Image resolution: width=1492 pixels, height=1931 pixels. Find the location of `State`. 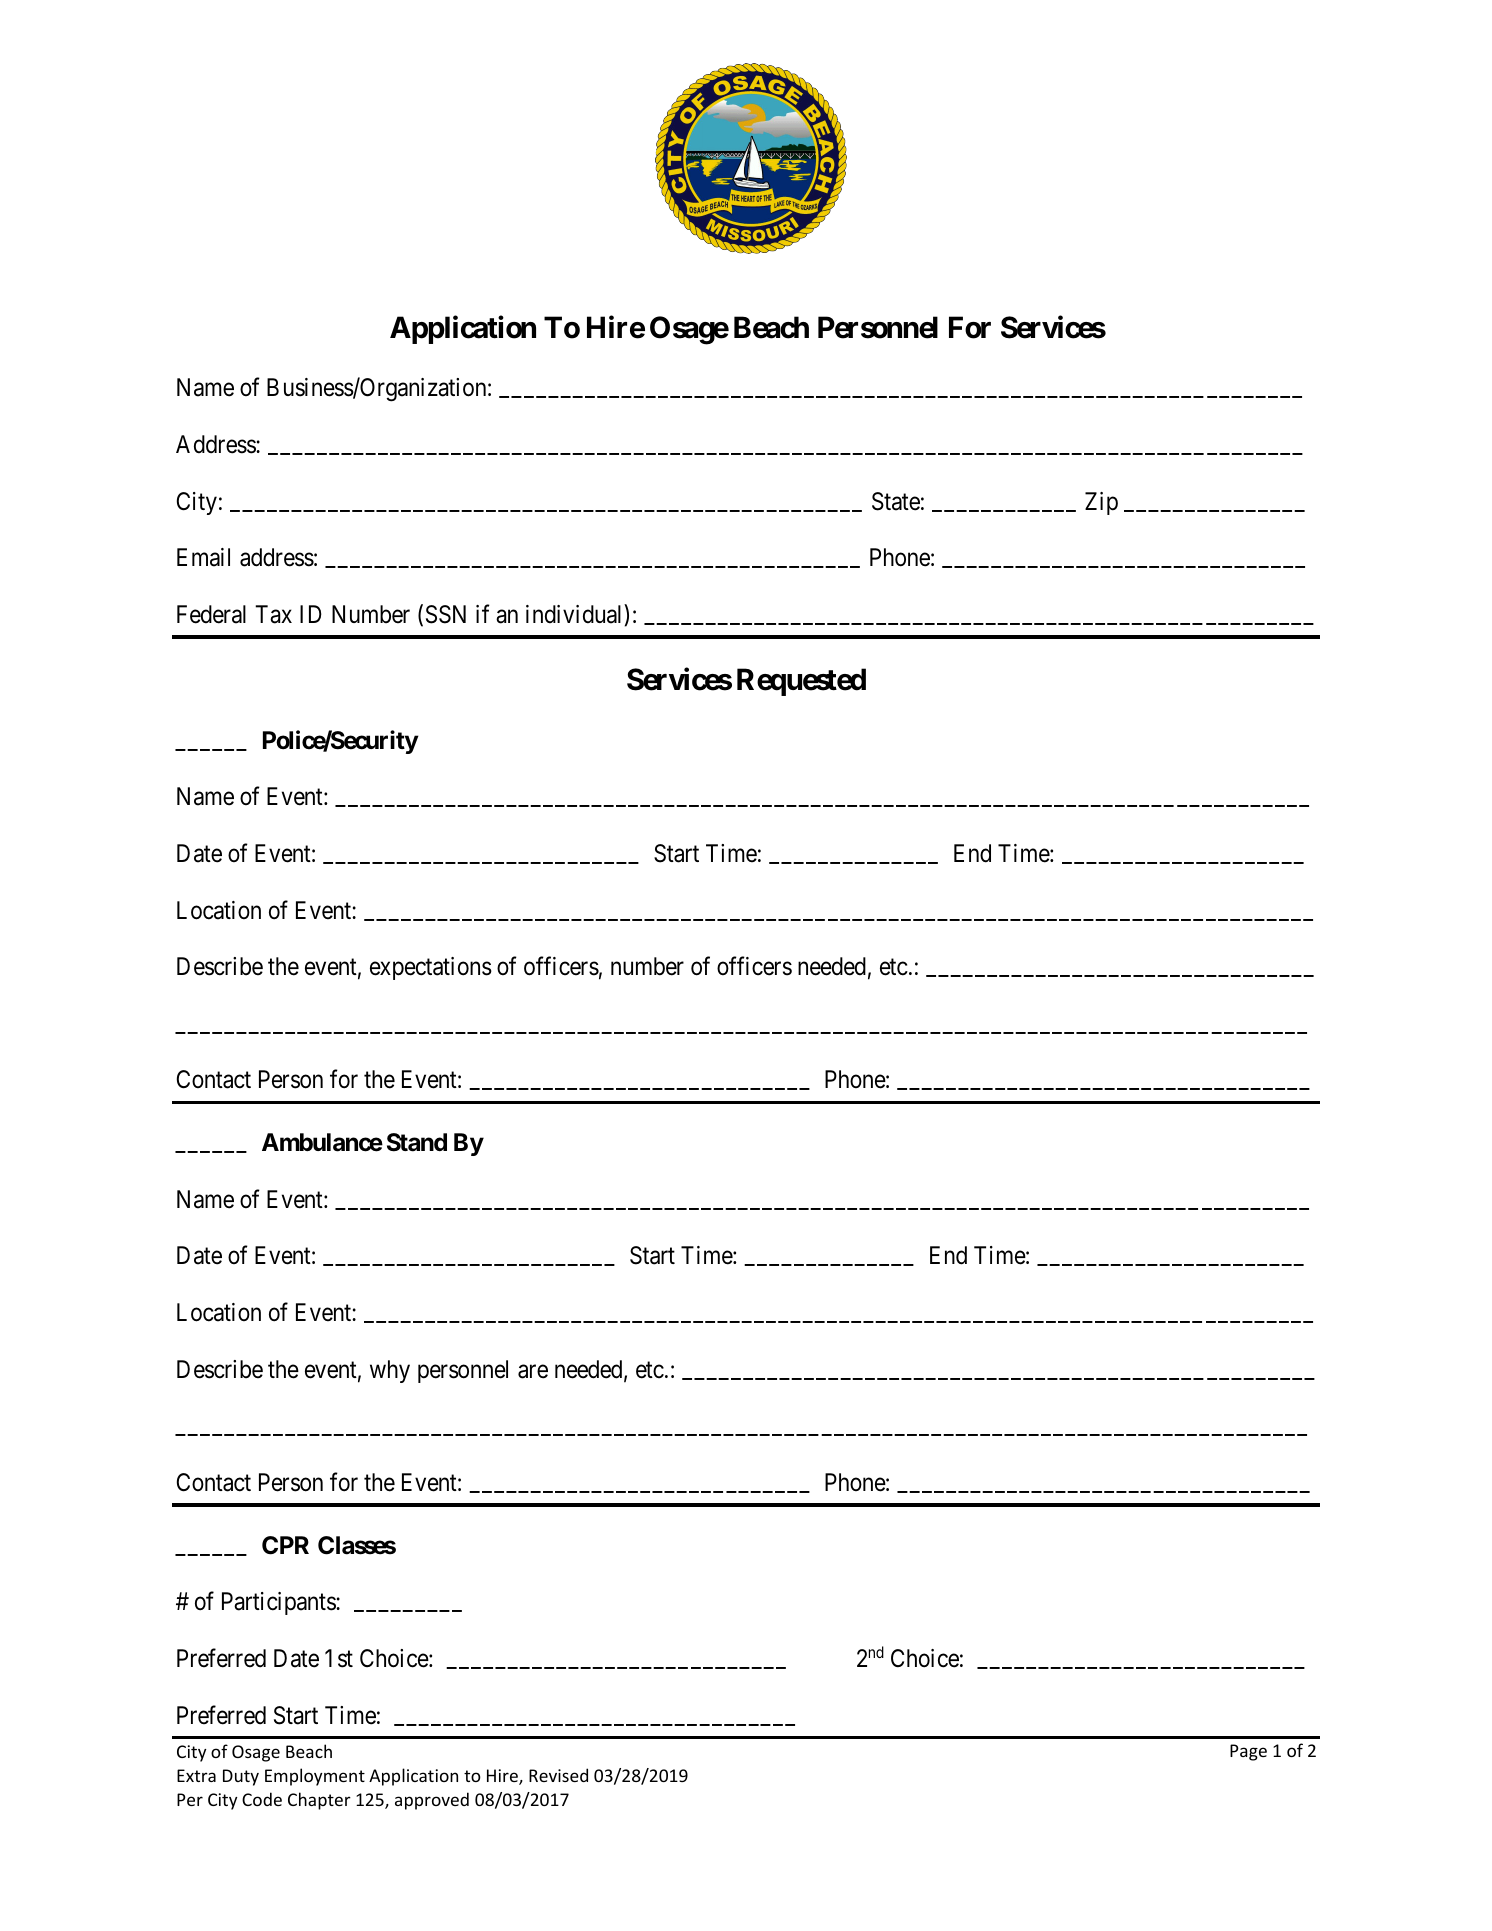

State is located at coordinates (896, 501).
